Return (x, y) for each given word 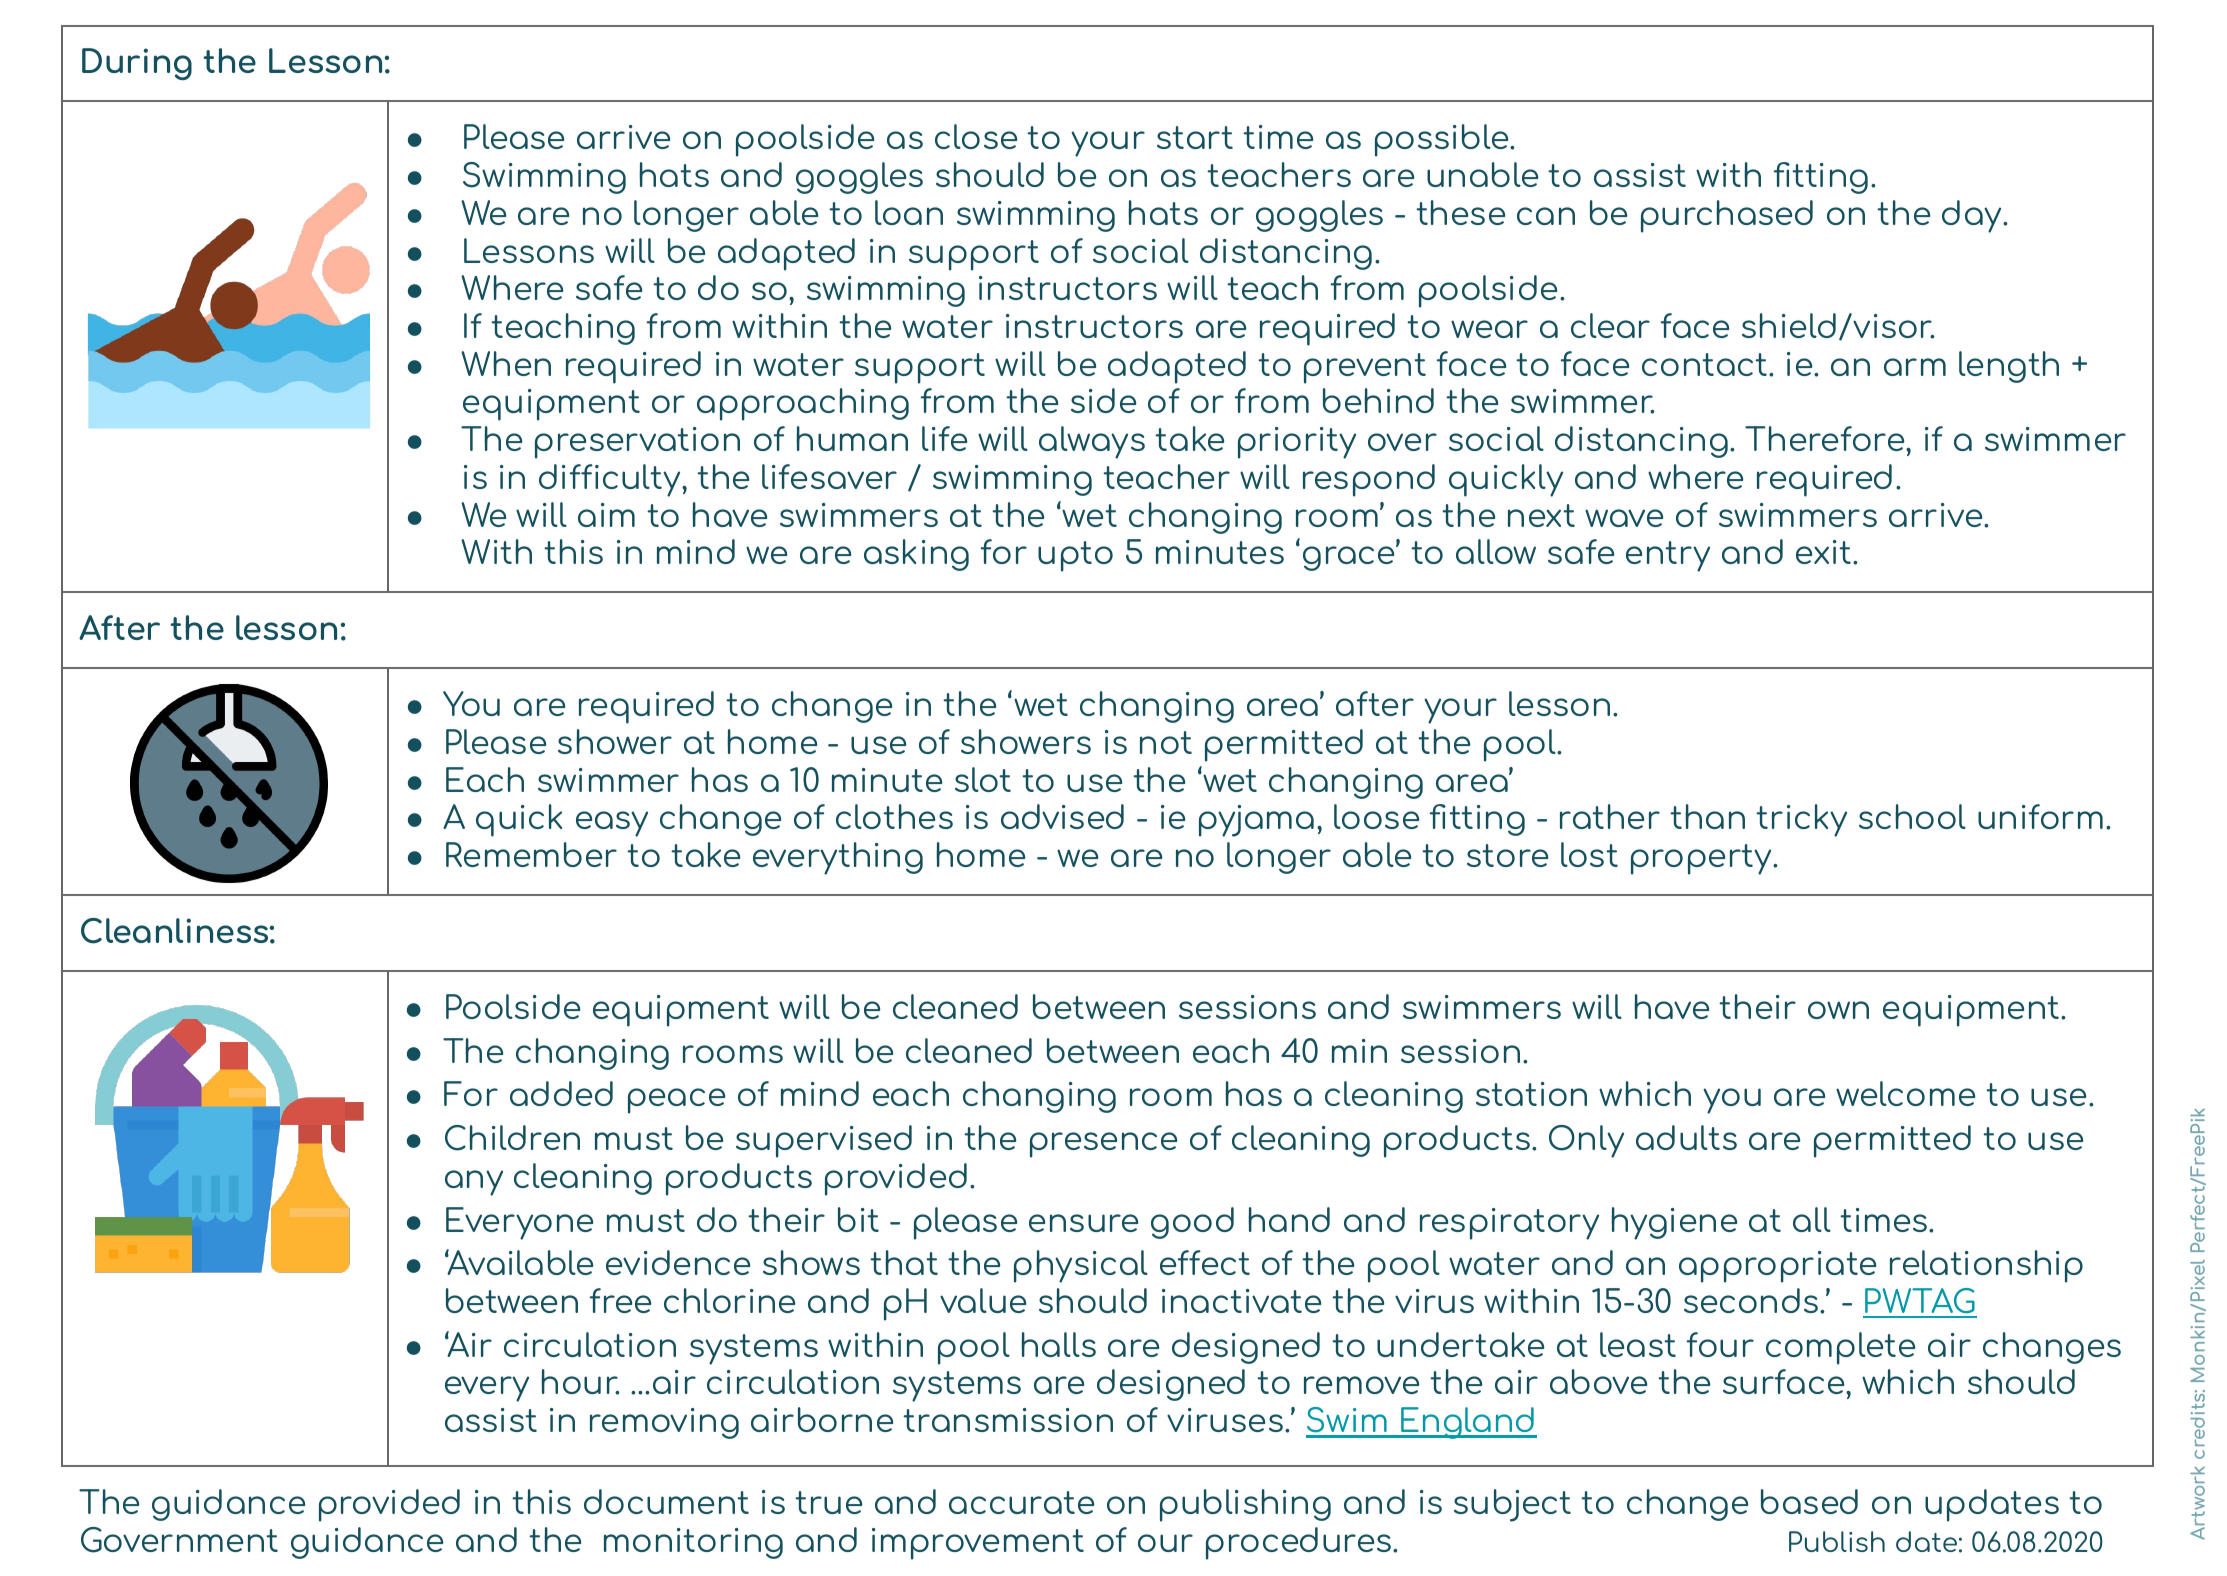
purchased (1727, 216)
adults (1686, 1137)
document (666, 1501)
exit (1825, 552)
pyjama (1256, 821)
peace (676, 1101)
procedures (1300, 1543)
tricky (1801, 820)
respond (1369, 480)
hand (1289, 1219)
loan (909, 212)
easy (612, 824)
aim (606, 515)
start (1195, 137)
